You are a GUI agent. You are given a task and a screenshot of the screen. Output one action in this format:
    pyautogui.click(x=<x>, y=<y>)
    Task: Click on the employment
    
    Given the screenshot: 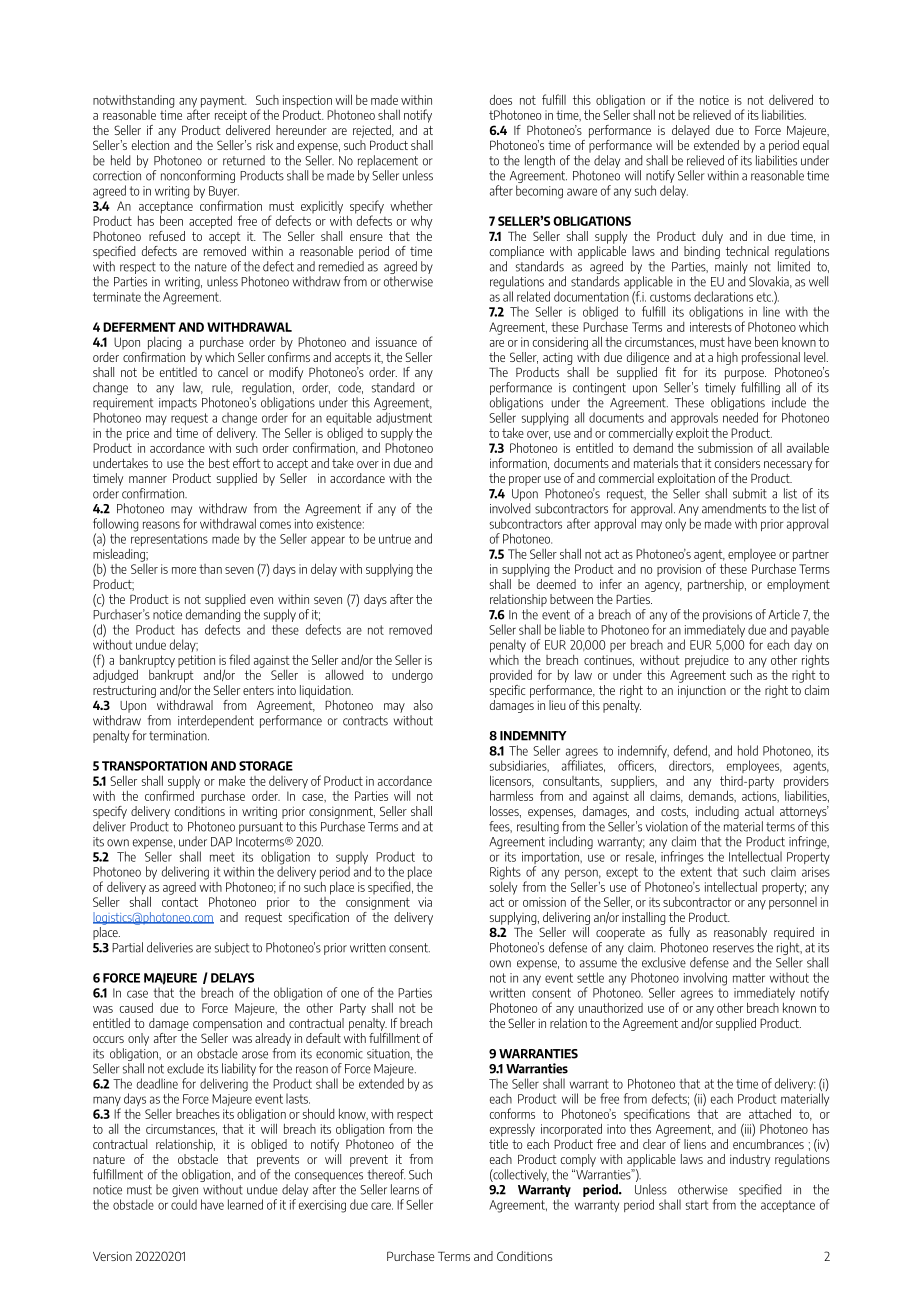 What is the action you would take?
    pyautogui.click(x=798, y=585)
